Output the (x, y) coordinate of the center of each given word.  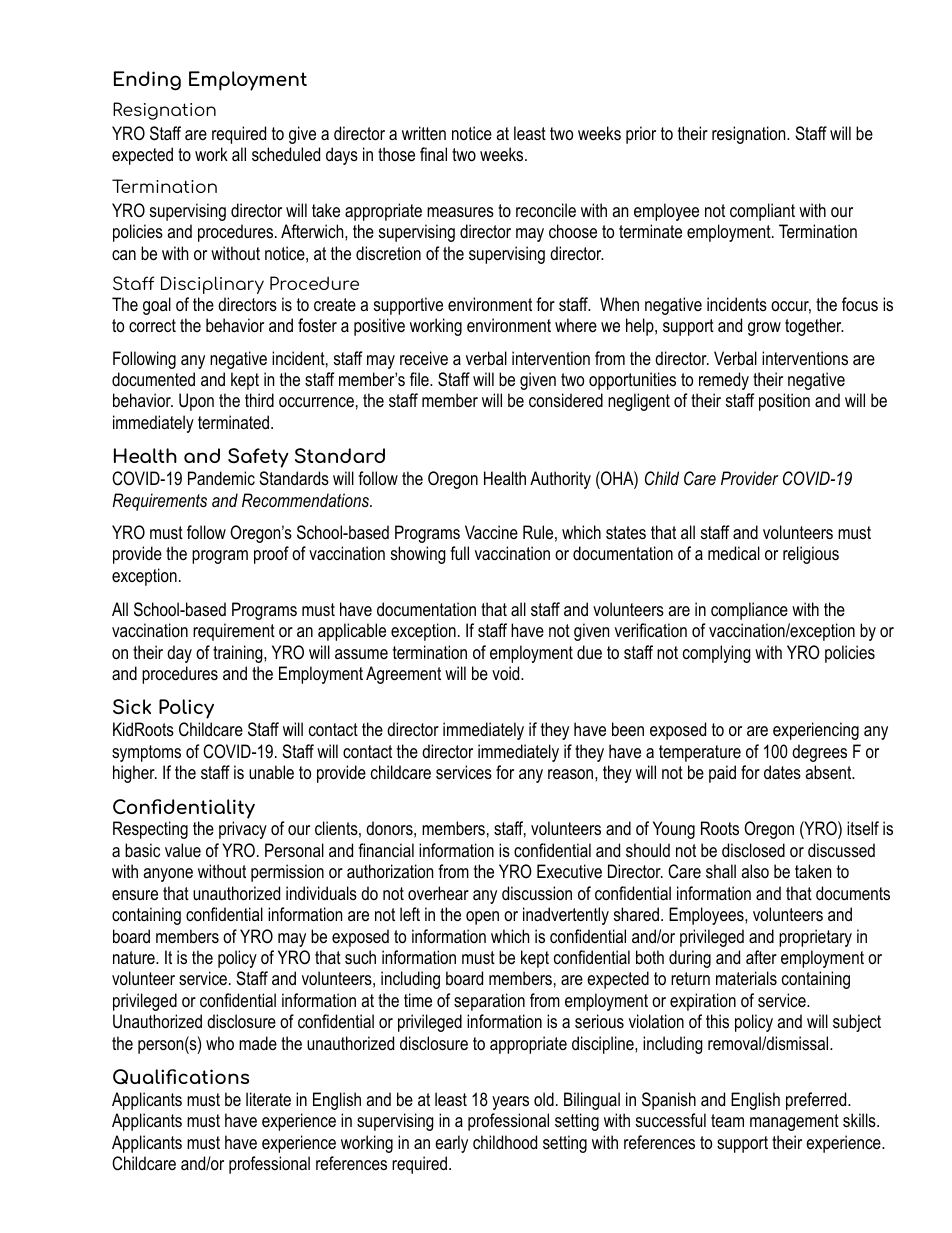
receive (424, 358)
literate (268, 1099)
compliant (762, 212)
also (755, 871)
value (183, 850)
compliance (749, 611)
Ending (147, 81)
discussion (537, 893)
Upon (196, 402)
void (507, 673)
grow (764, 329)
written (424, 133)
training (239, 654)
